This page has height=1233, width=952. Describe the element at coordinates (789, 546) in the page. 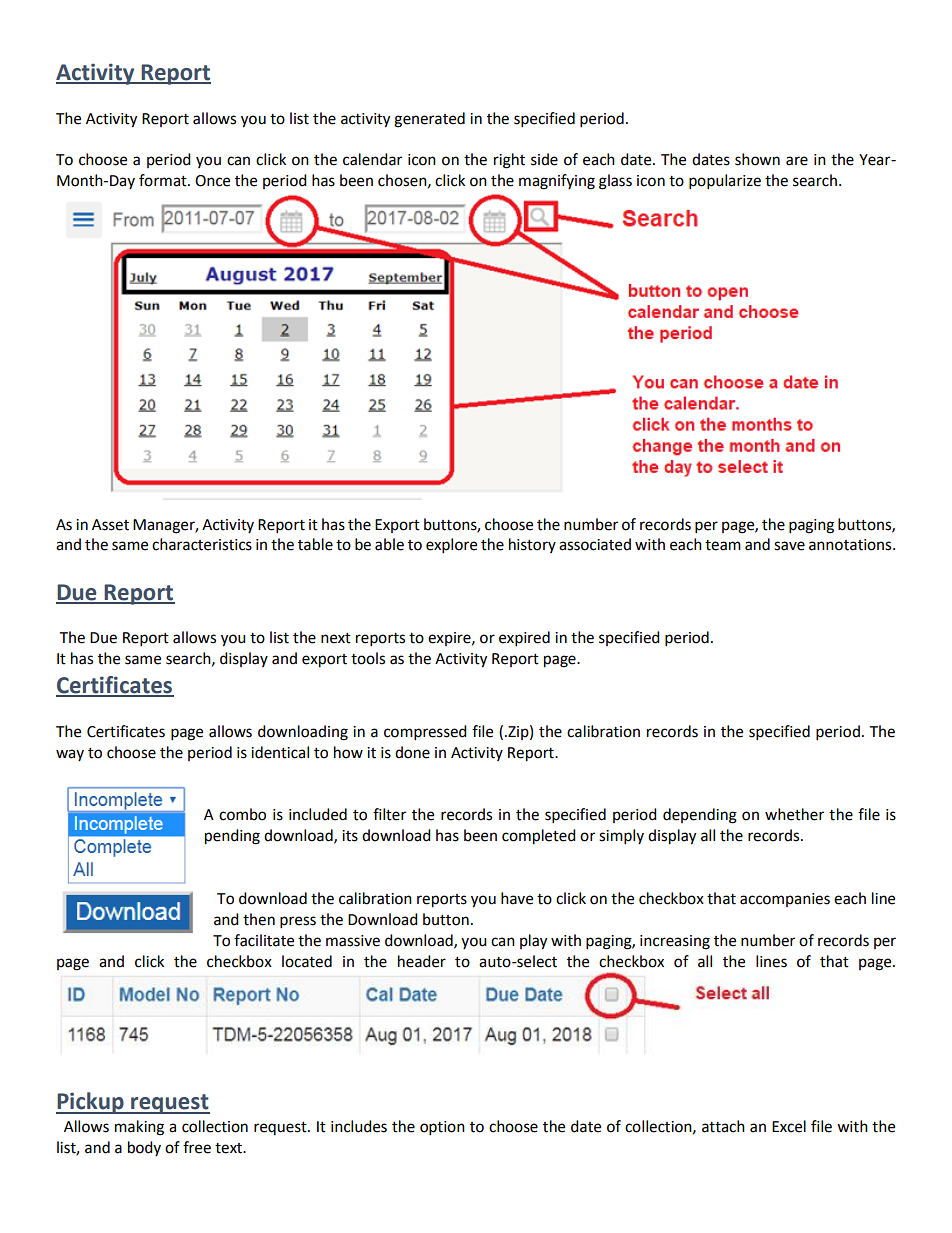

I see `save` at that location.
